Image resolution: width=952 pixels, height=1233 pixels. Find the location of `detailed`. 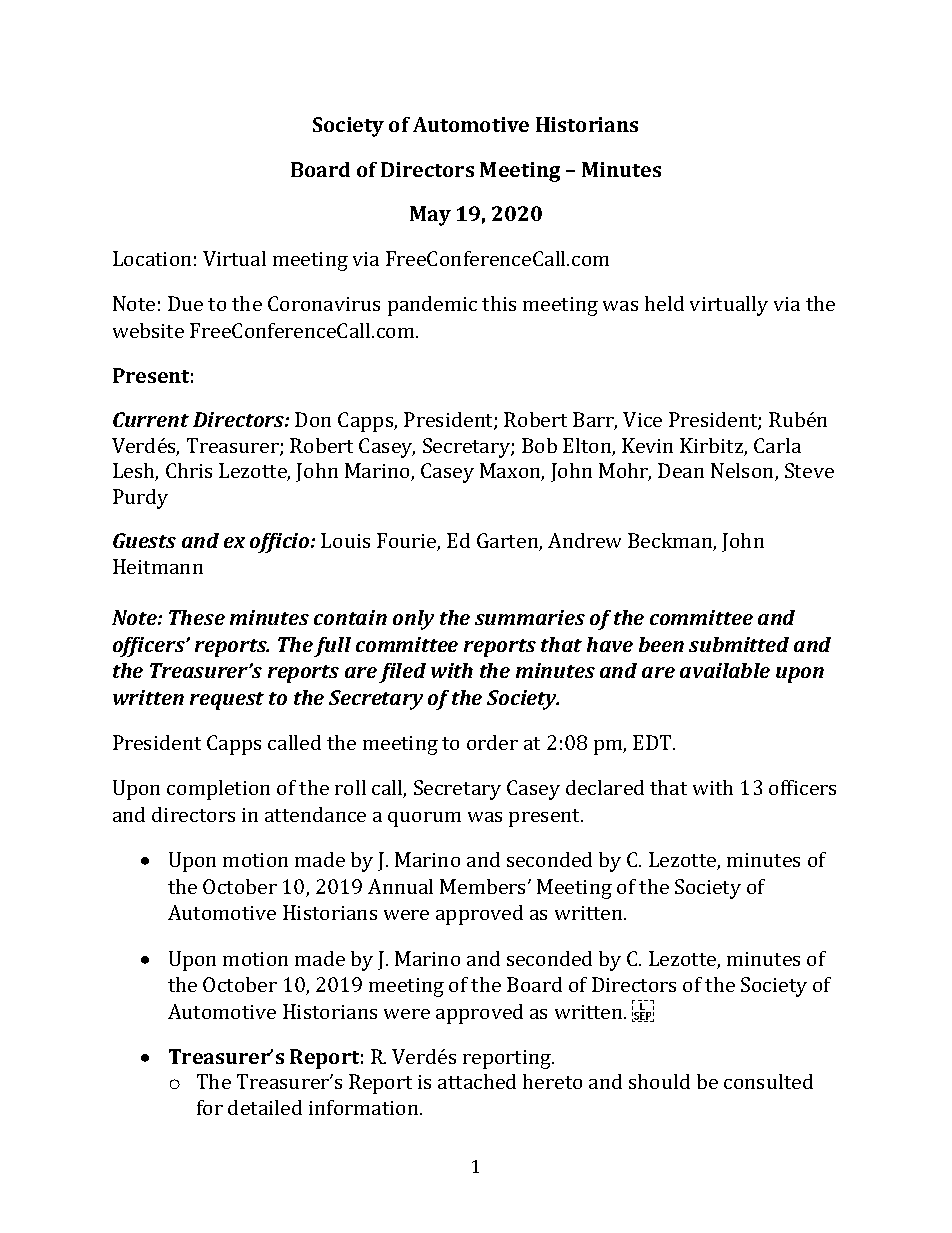

detailed is located at coordinates (265, 1107).
